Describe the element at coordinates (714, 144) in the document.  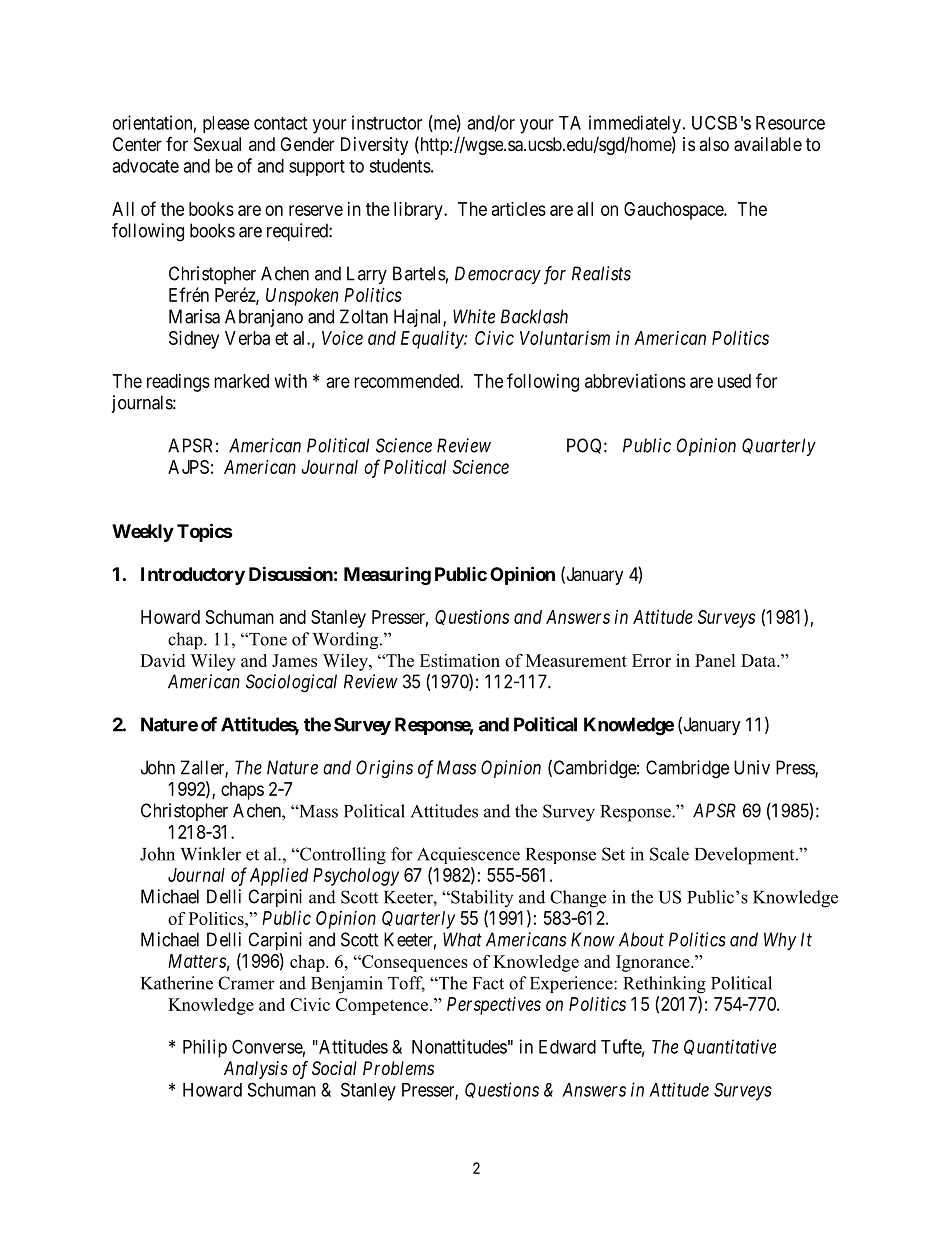
I see `also` at that location.
